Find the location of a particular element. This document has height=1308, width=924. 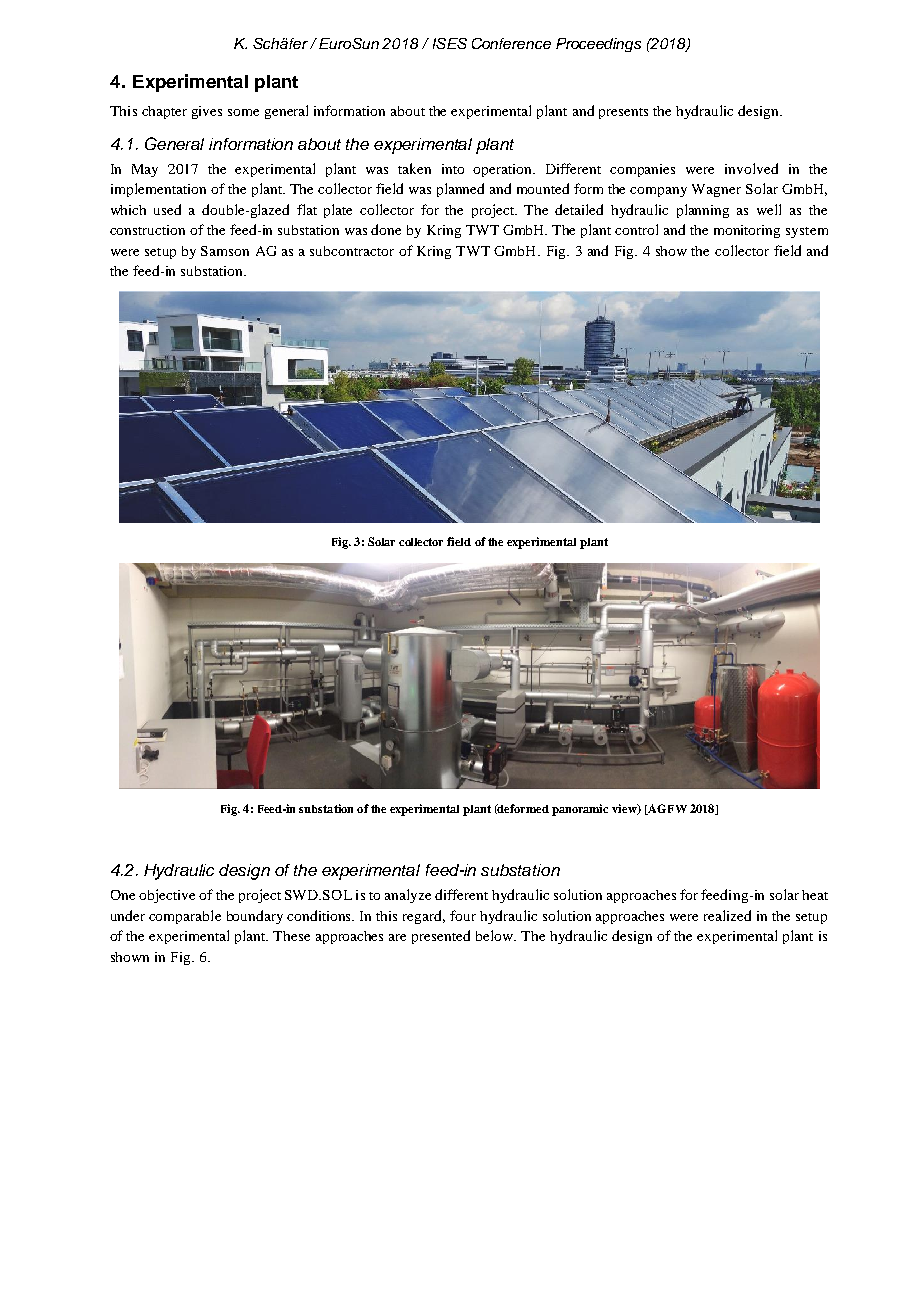

presents is located at coordinates (623, 113).
